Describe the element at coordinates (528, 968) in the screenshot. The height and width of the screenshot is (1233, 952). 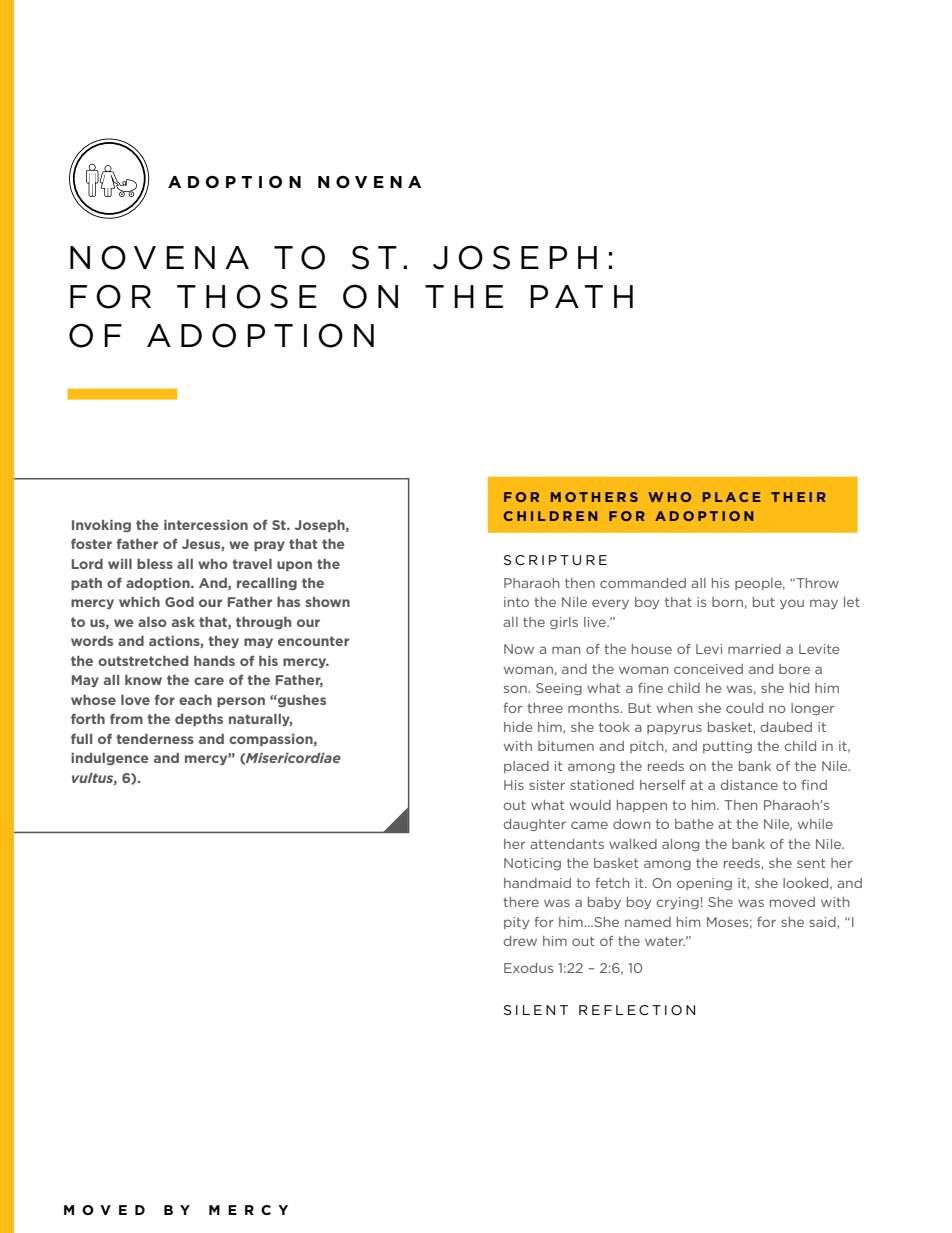
I see `Exodus` at that location.
